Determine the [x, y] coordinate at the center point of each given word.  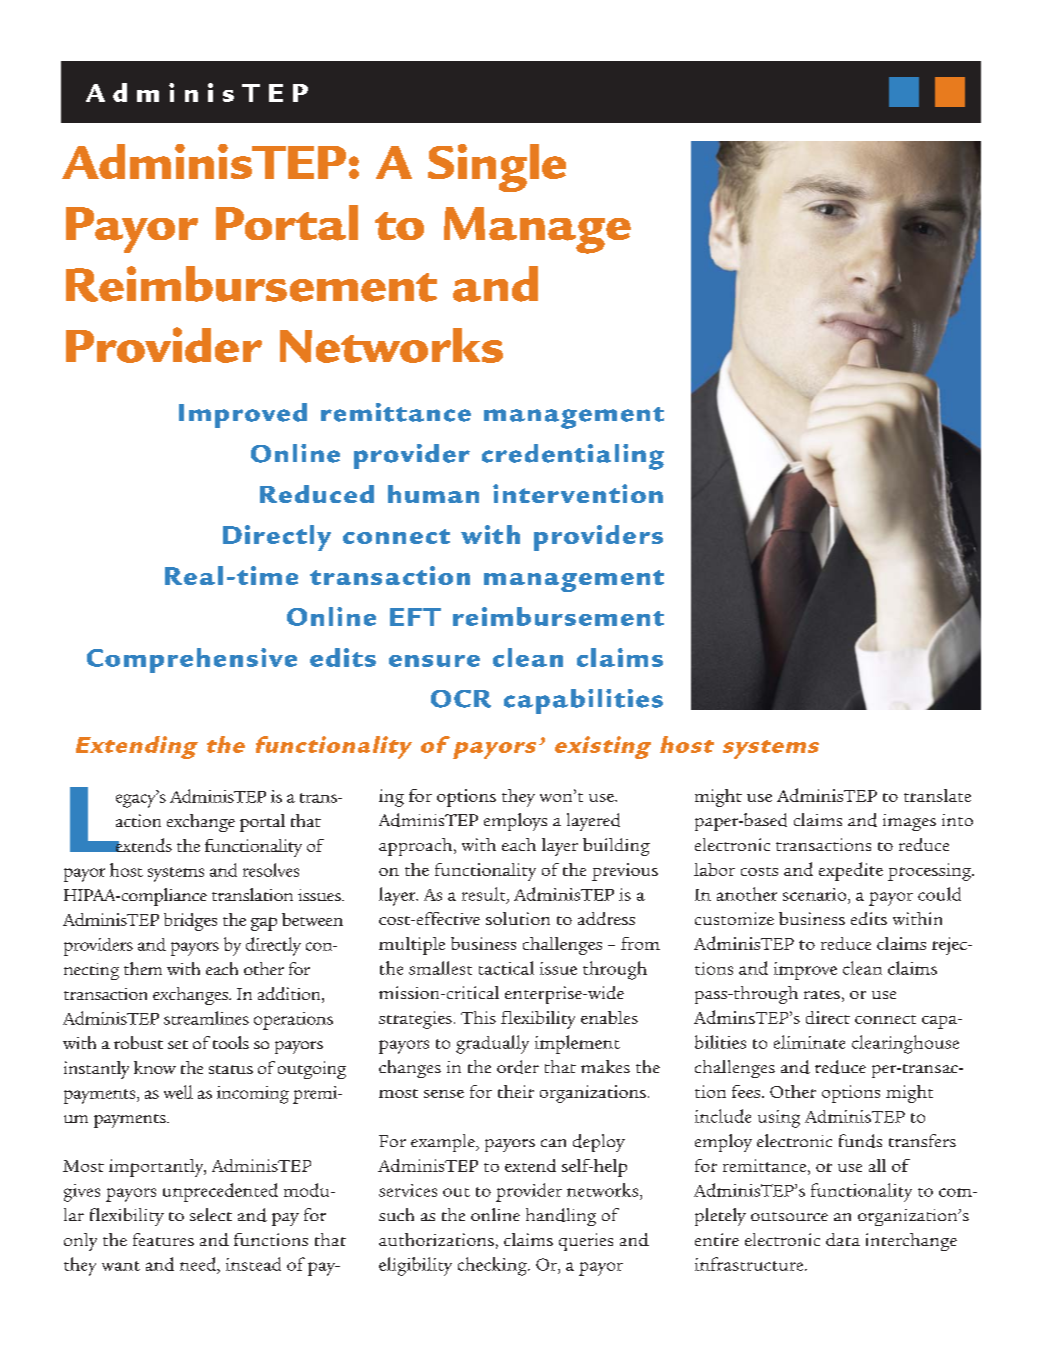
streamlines [206, 1018]
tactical [506, 968]
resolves [271, 870]
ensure [434, 661]
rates [822, 994]
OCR [461, 699]
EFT [415, 617]
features [163, 1239]
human [433, 494]
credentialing [573, 457]
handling [561, 1217]
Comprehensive [192, 660]
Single [497, 168]
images [909, 822]
